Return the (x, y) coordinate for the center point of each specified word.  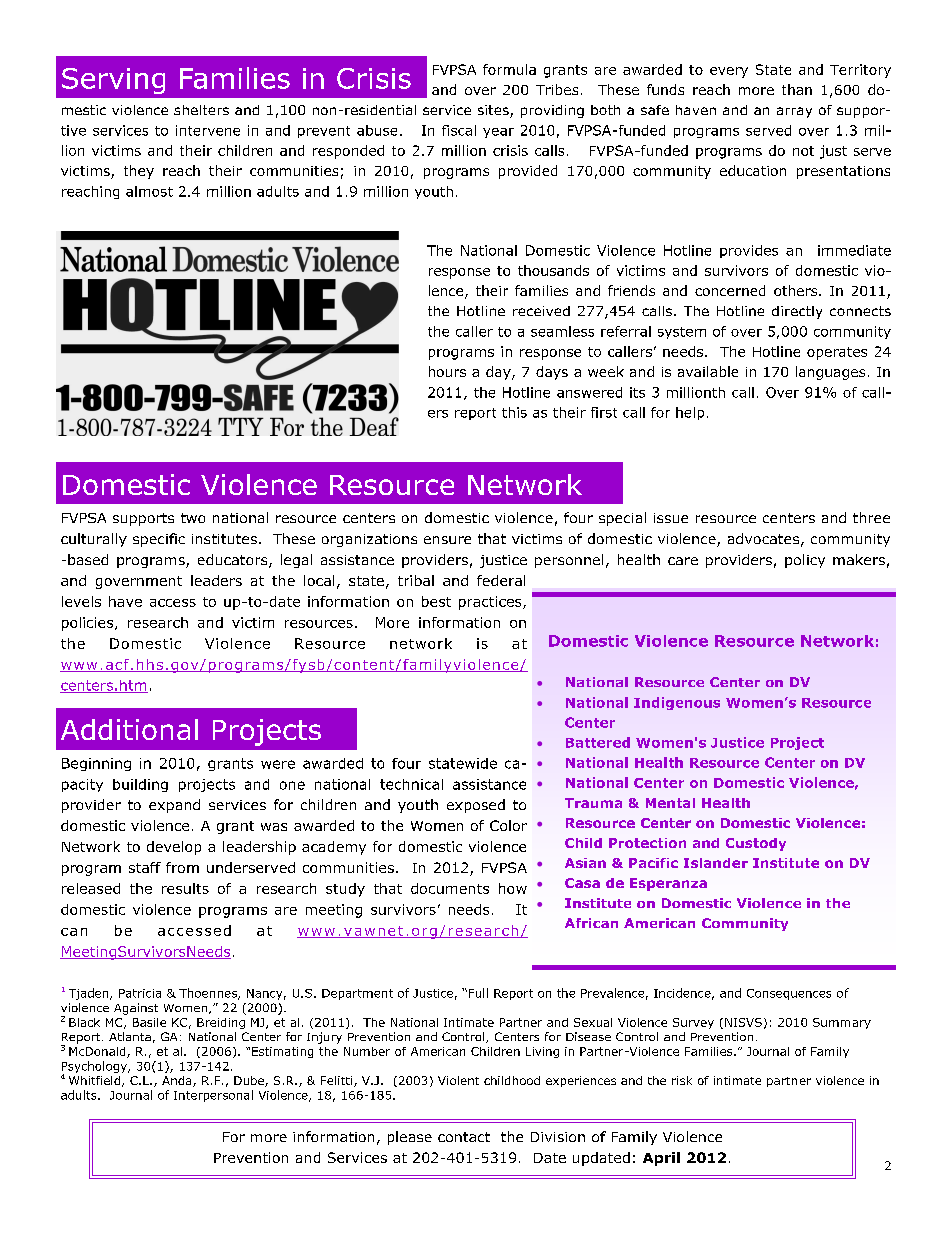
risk (682, 1080)
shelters (201, 110)
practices (491, 603)
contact (464, 1137)
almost (149, 191)
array (794, 112)
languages (830, 373)
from (182, 867)
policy (805, 561)
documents (450, 888)
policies (89, 624)
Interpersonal (213, 1096)
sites (494, 111)
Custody (756, 844)
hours (447, 371)
